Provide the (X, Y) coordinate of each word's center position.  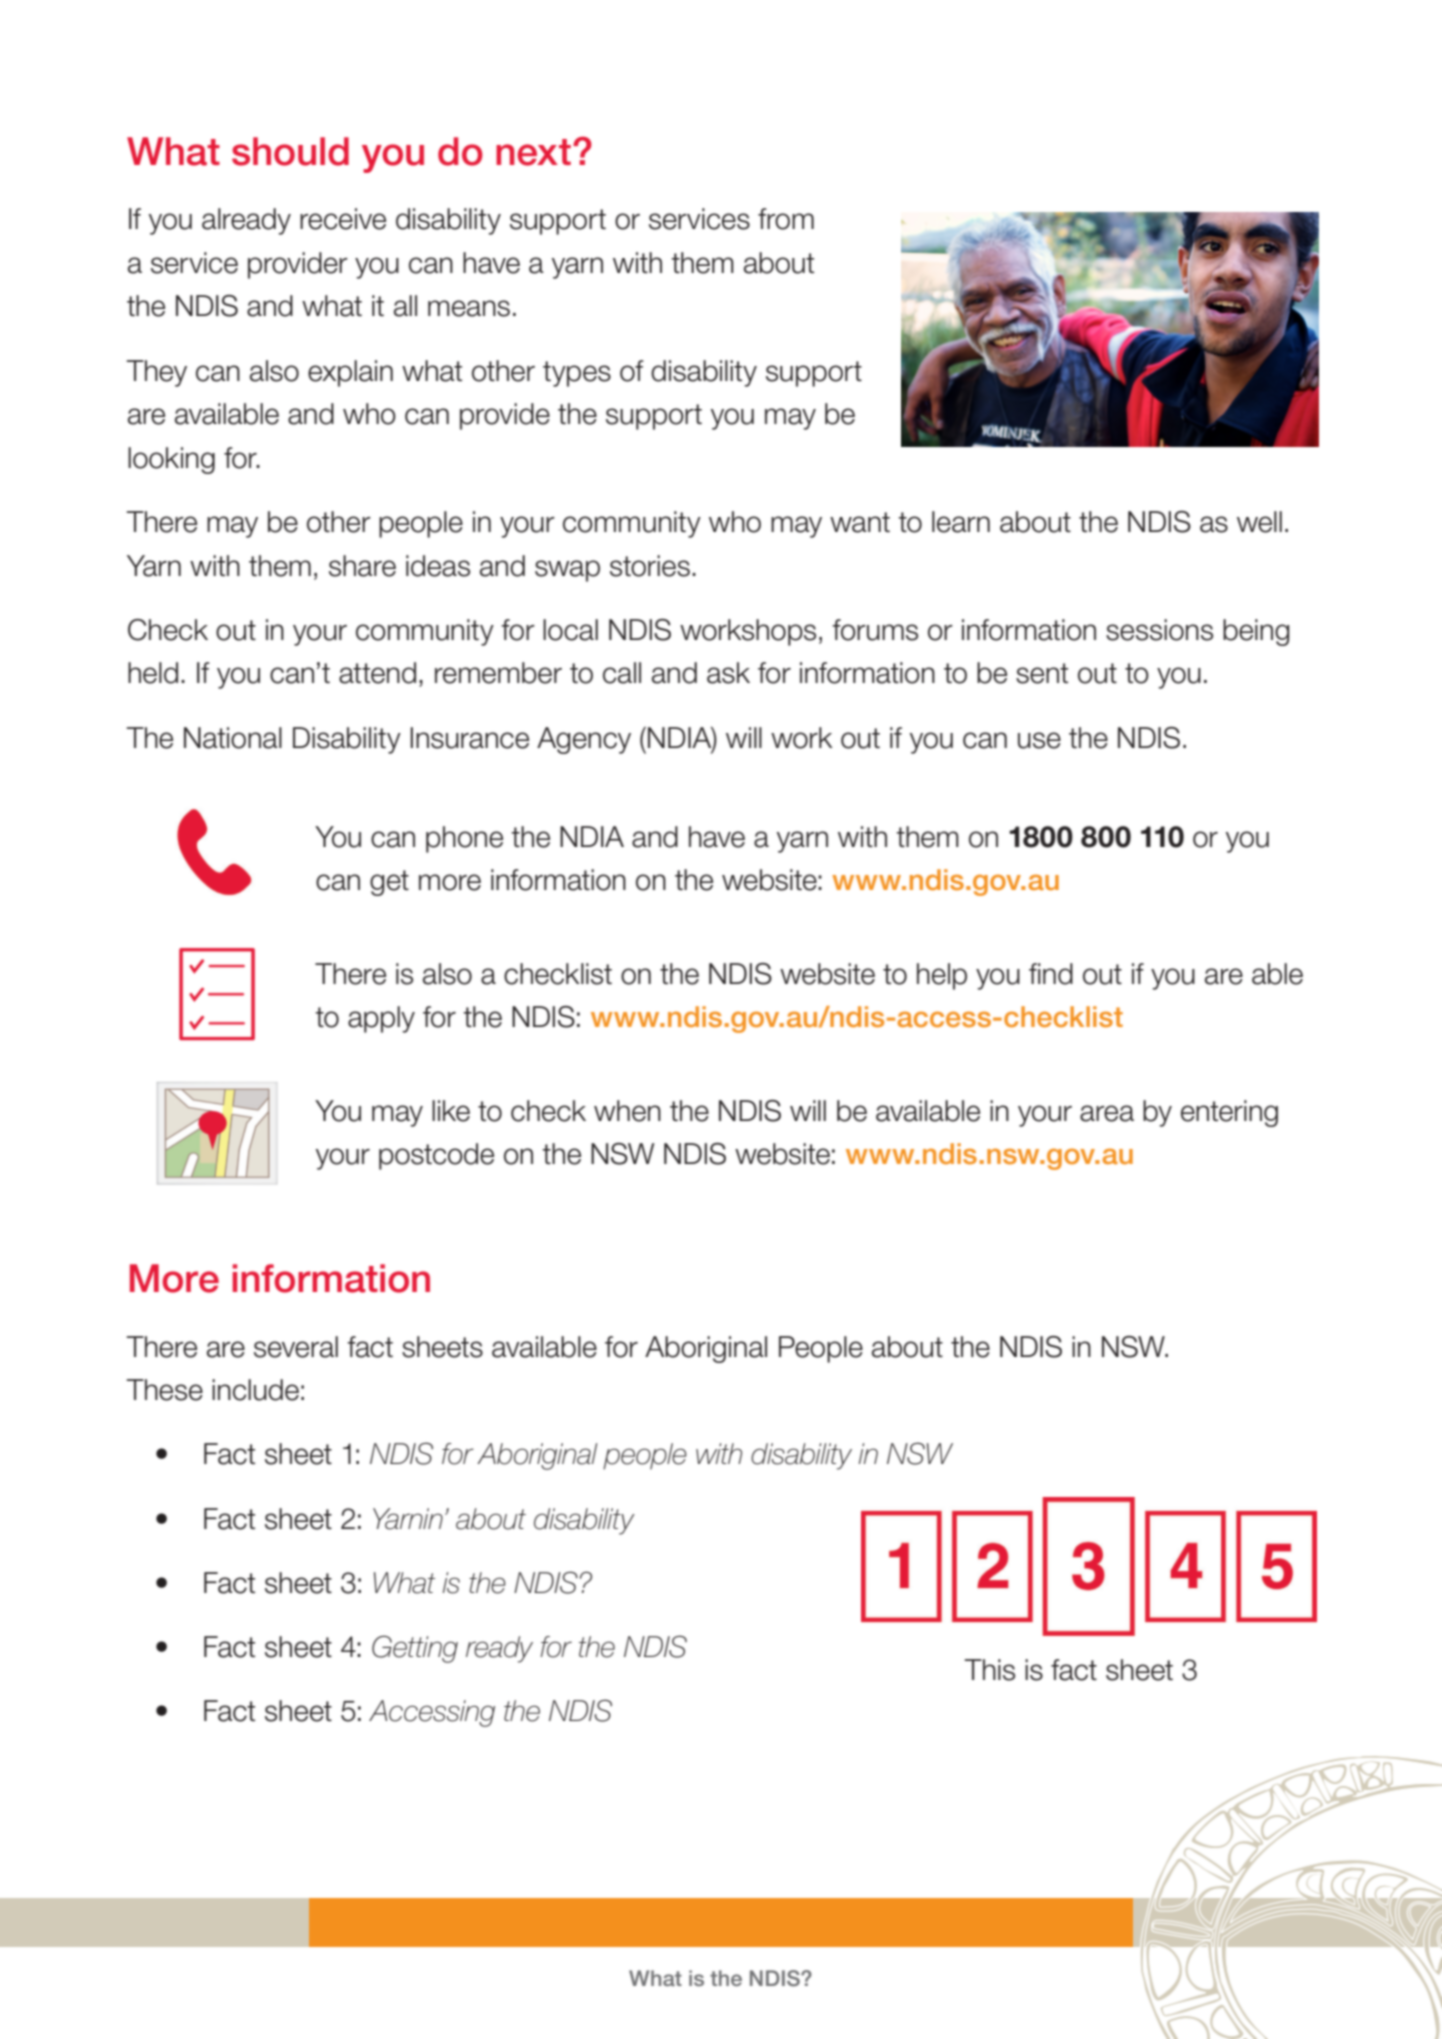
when (627, 1111)
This (989, 1670)
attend (377, 673)
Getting (415, 1649)
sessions (1159, 630)
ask (728, 673)
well (1259, 522)
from (786, 219)
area (1107, 1113)
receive (343, 219)
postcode (436, 1156)
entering (1229, 1113)
